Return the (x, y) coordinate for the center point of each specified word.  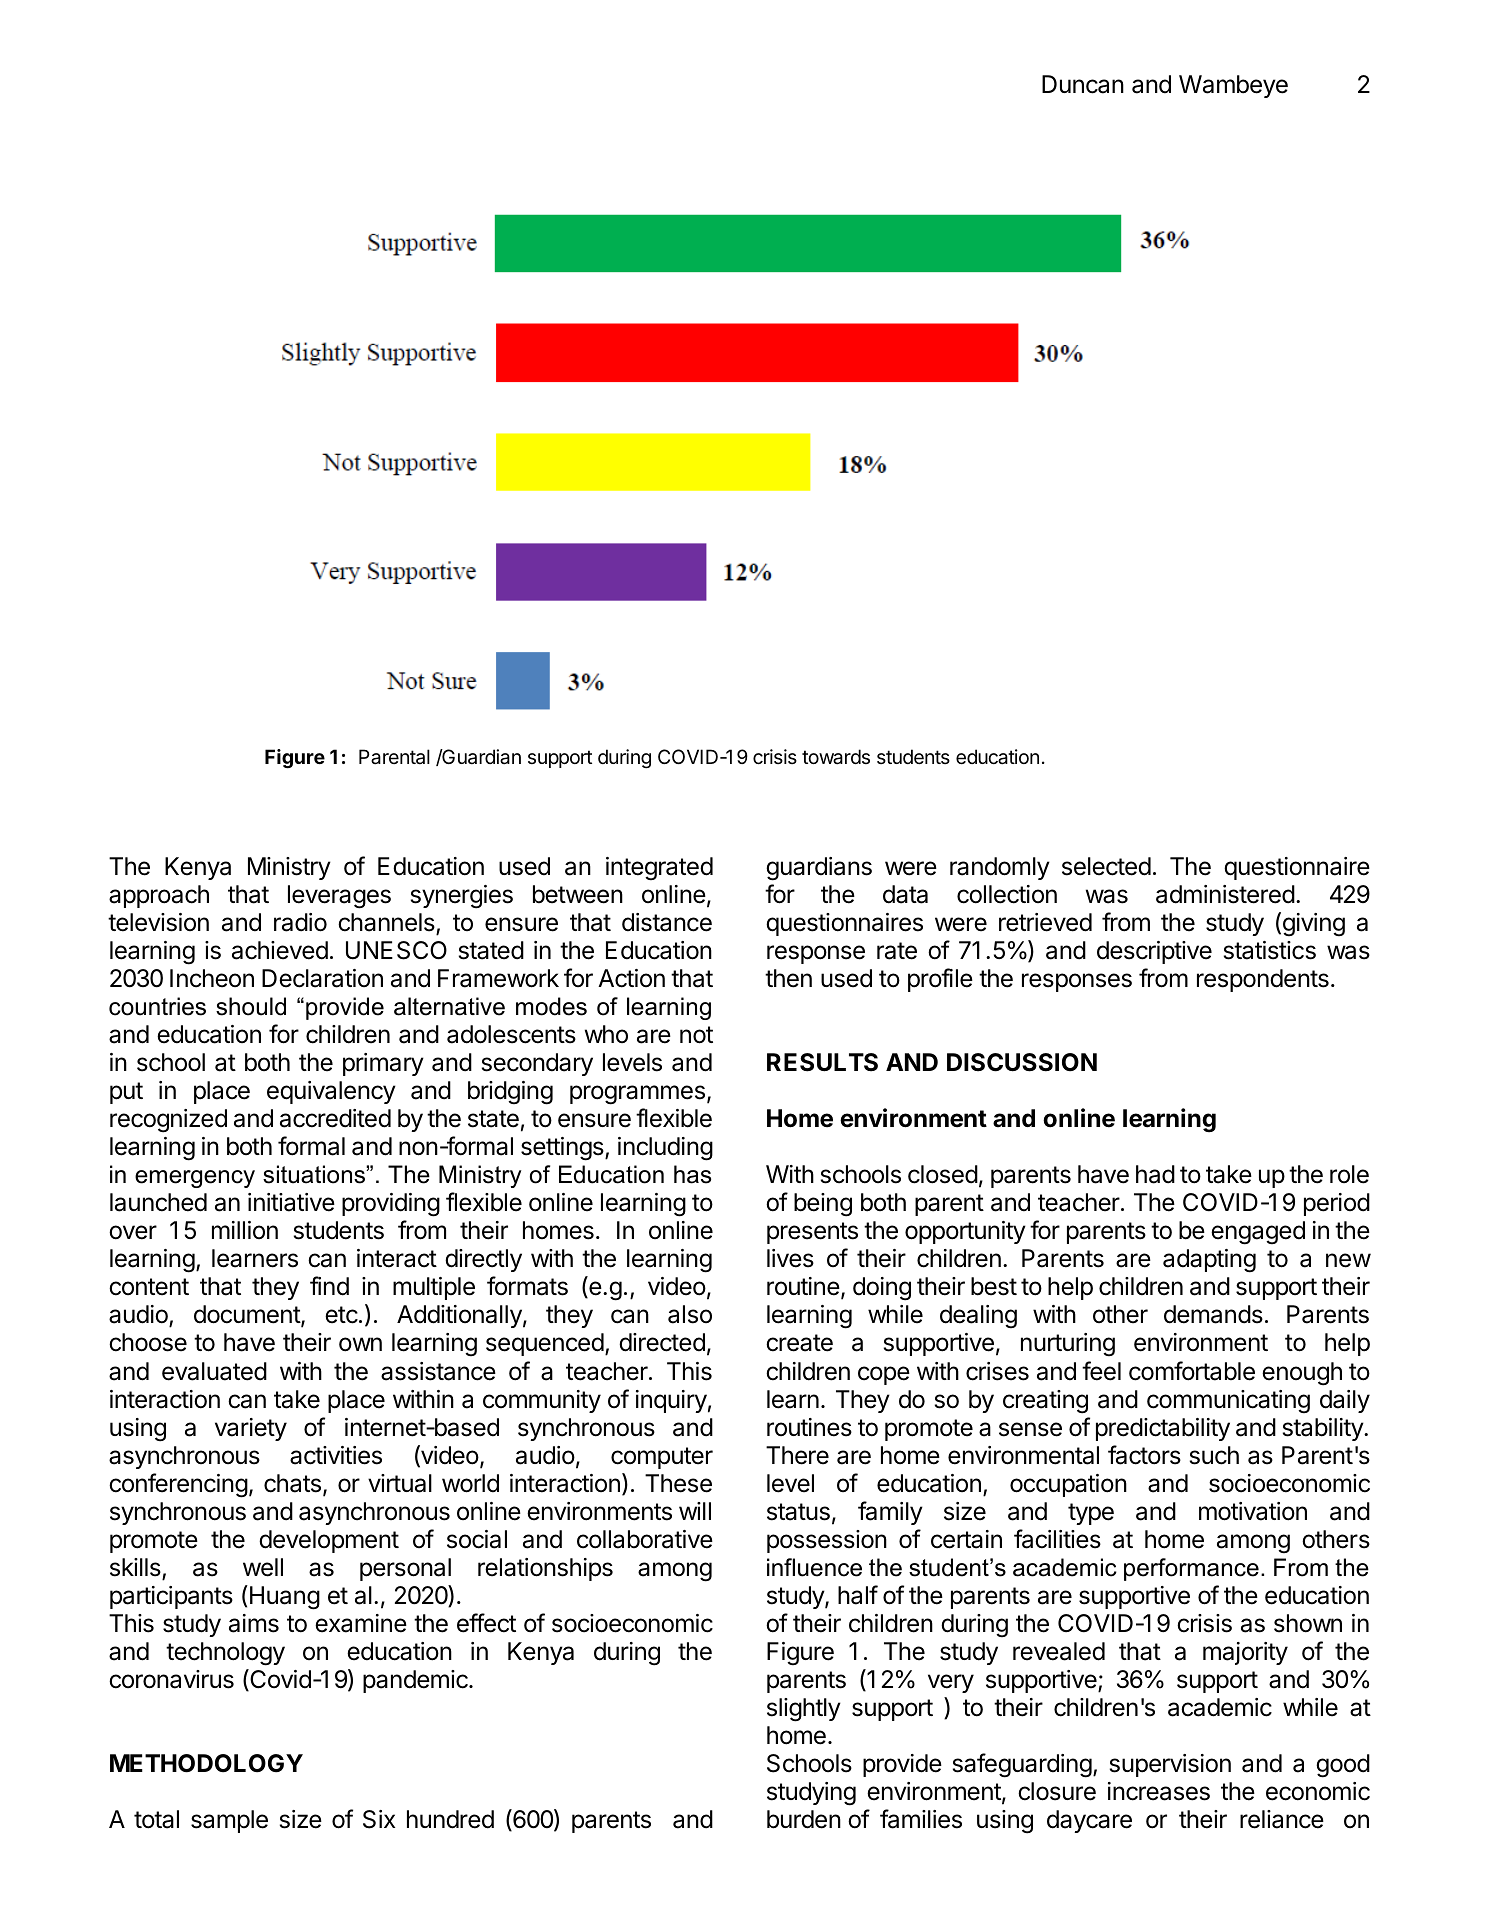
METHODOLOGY (206, 1763)
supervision (1170, 1765)
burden (804, 1819)
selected (1106, 866)
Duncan (1083, 84)
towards (836, 757)
